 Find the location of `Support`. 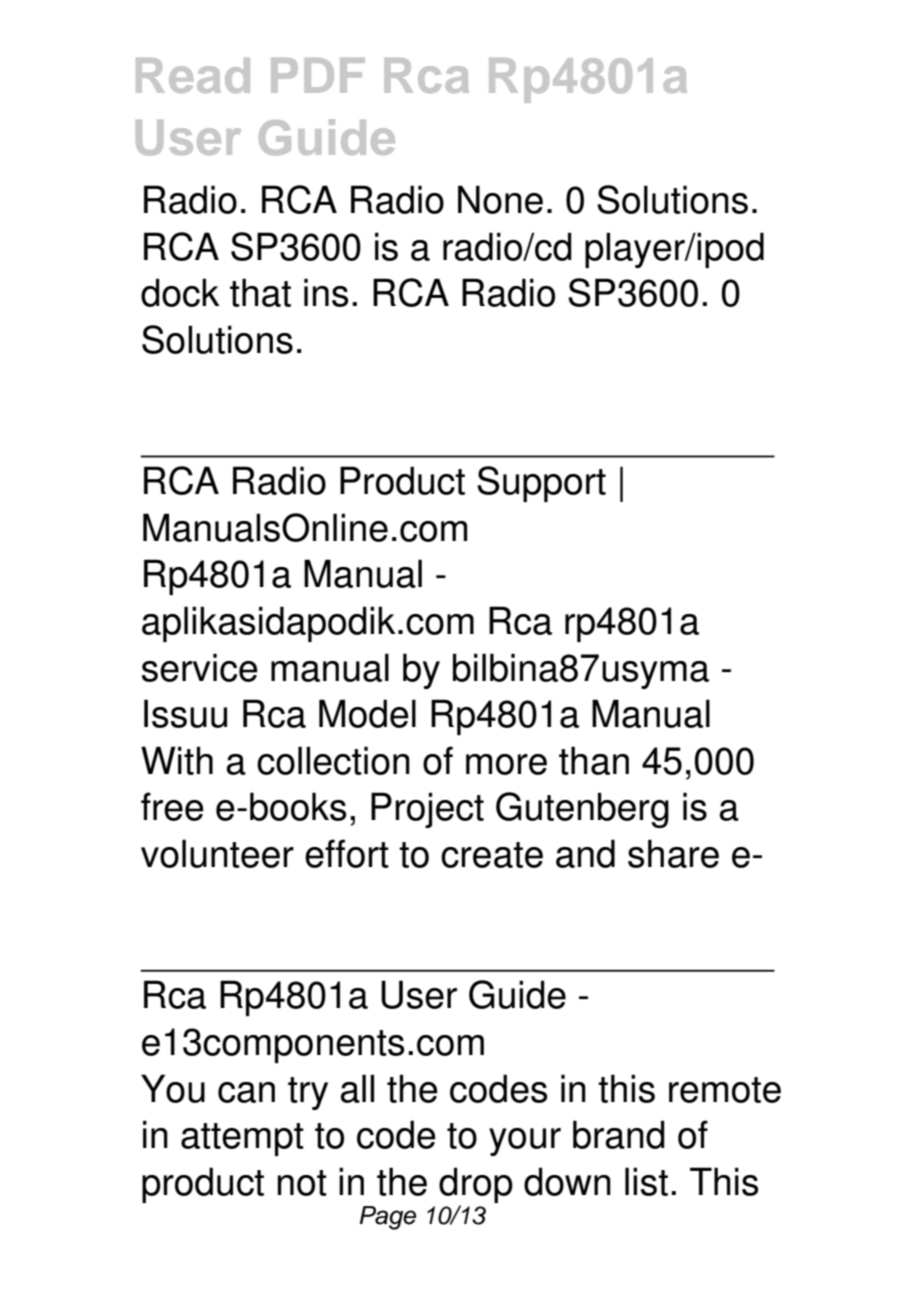

Support is located at coordinates (541, 484).
